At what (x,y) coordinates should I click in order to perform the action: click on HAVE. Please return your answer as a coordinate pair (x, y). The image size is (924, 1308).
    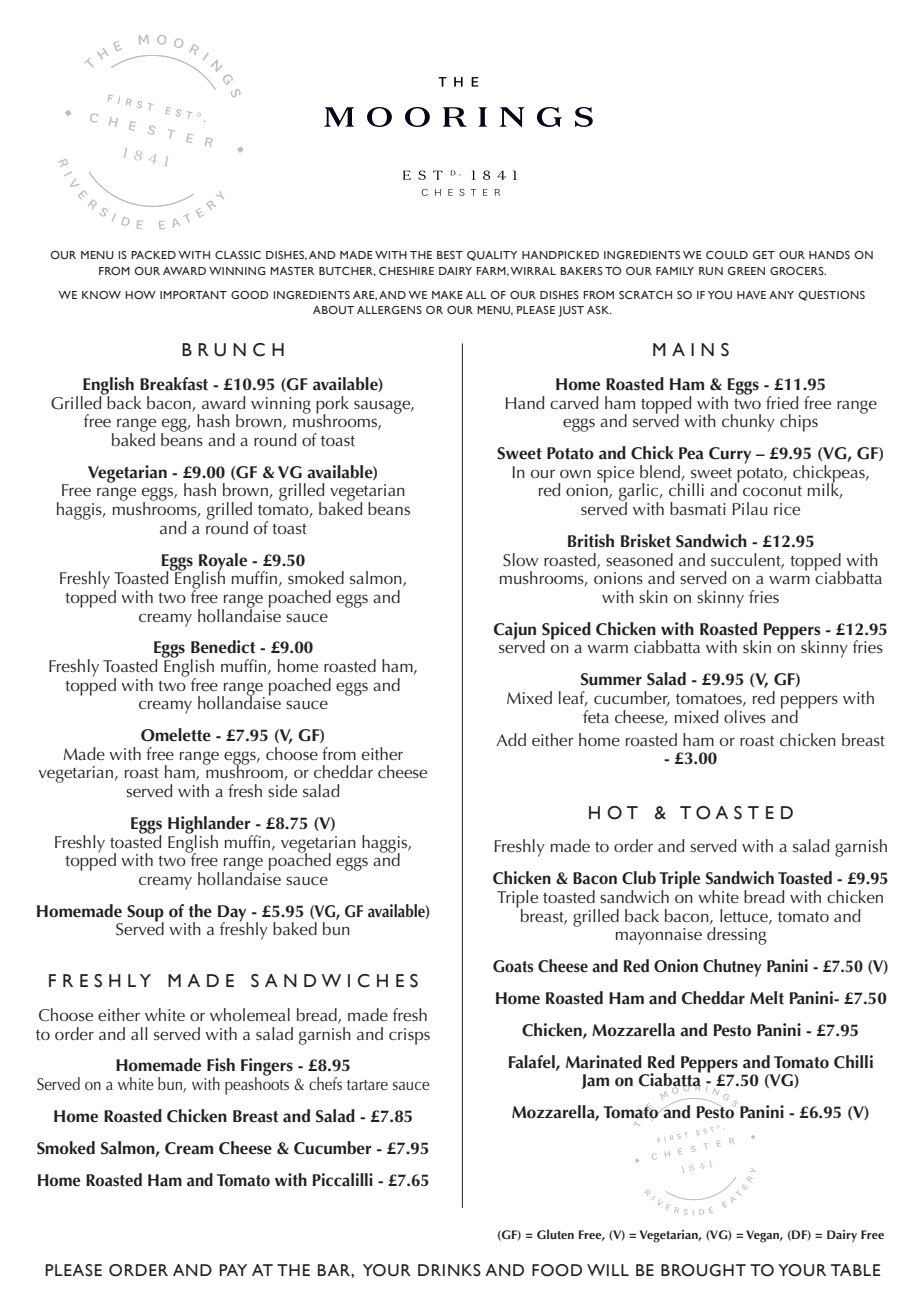
    Looking at the image, I should click on (751, 295).
